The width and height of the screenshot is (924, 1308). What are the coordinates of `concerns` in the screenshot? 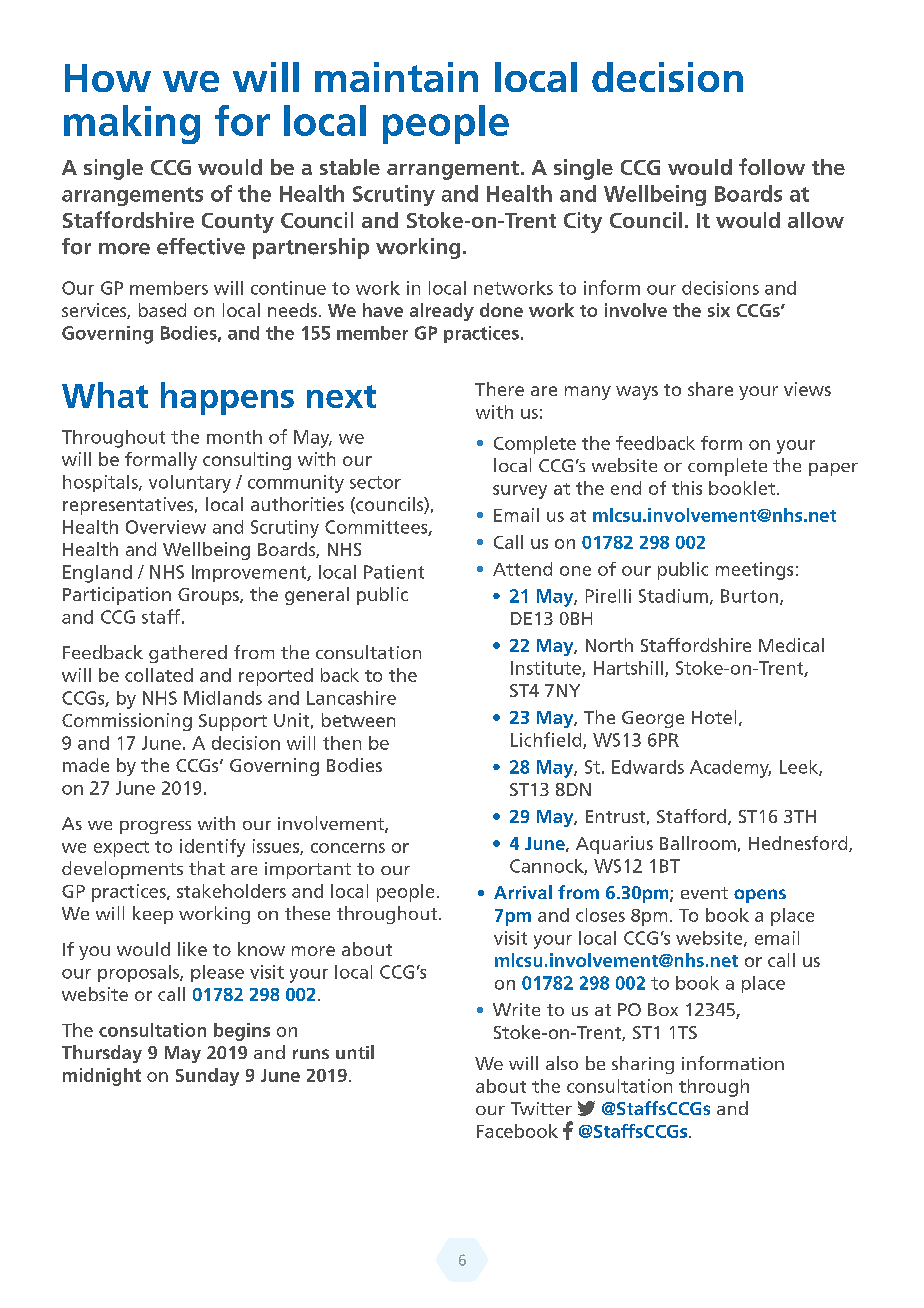 It's located at (348, 848).
